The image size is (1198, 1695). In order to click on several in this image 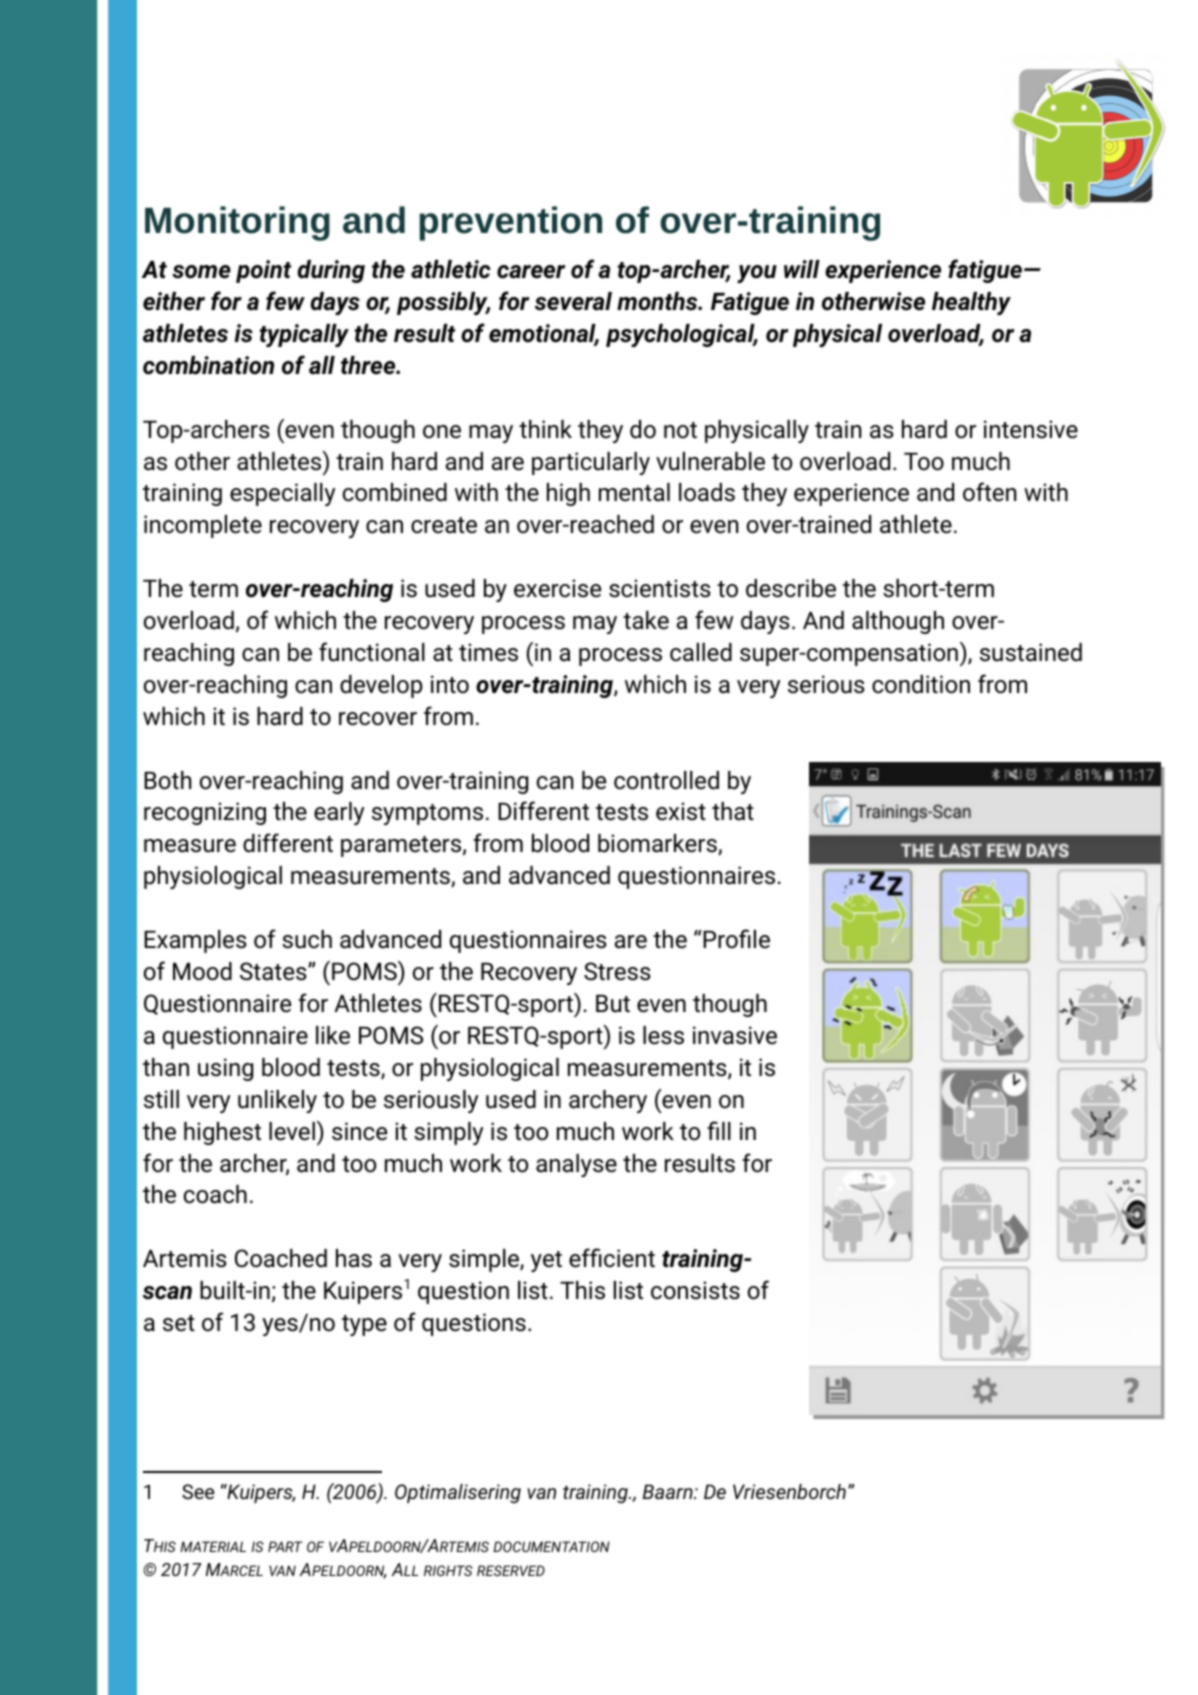, I will do `click(573, 301)`.
